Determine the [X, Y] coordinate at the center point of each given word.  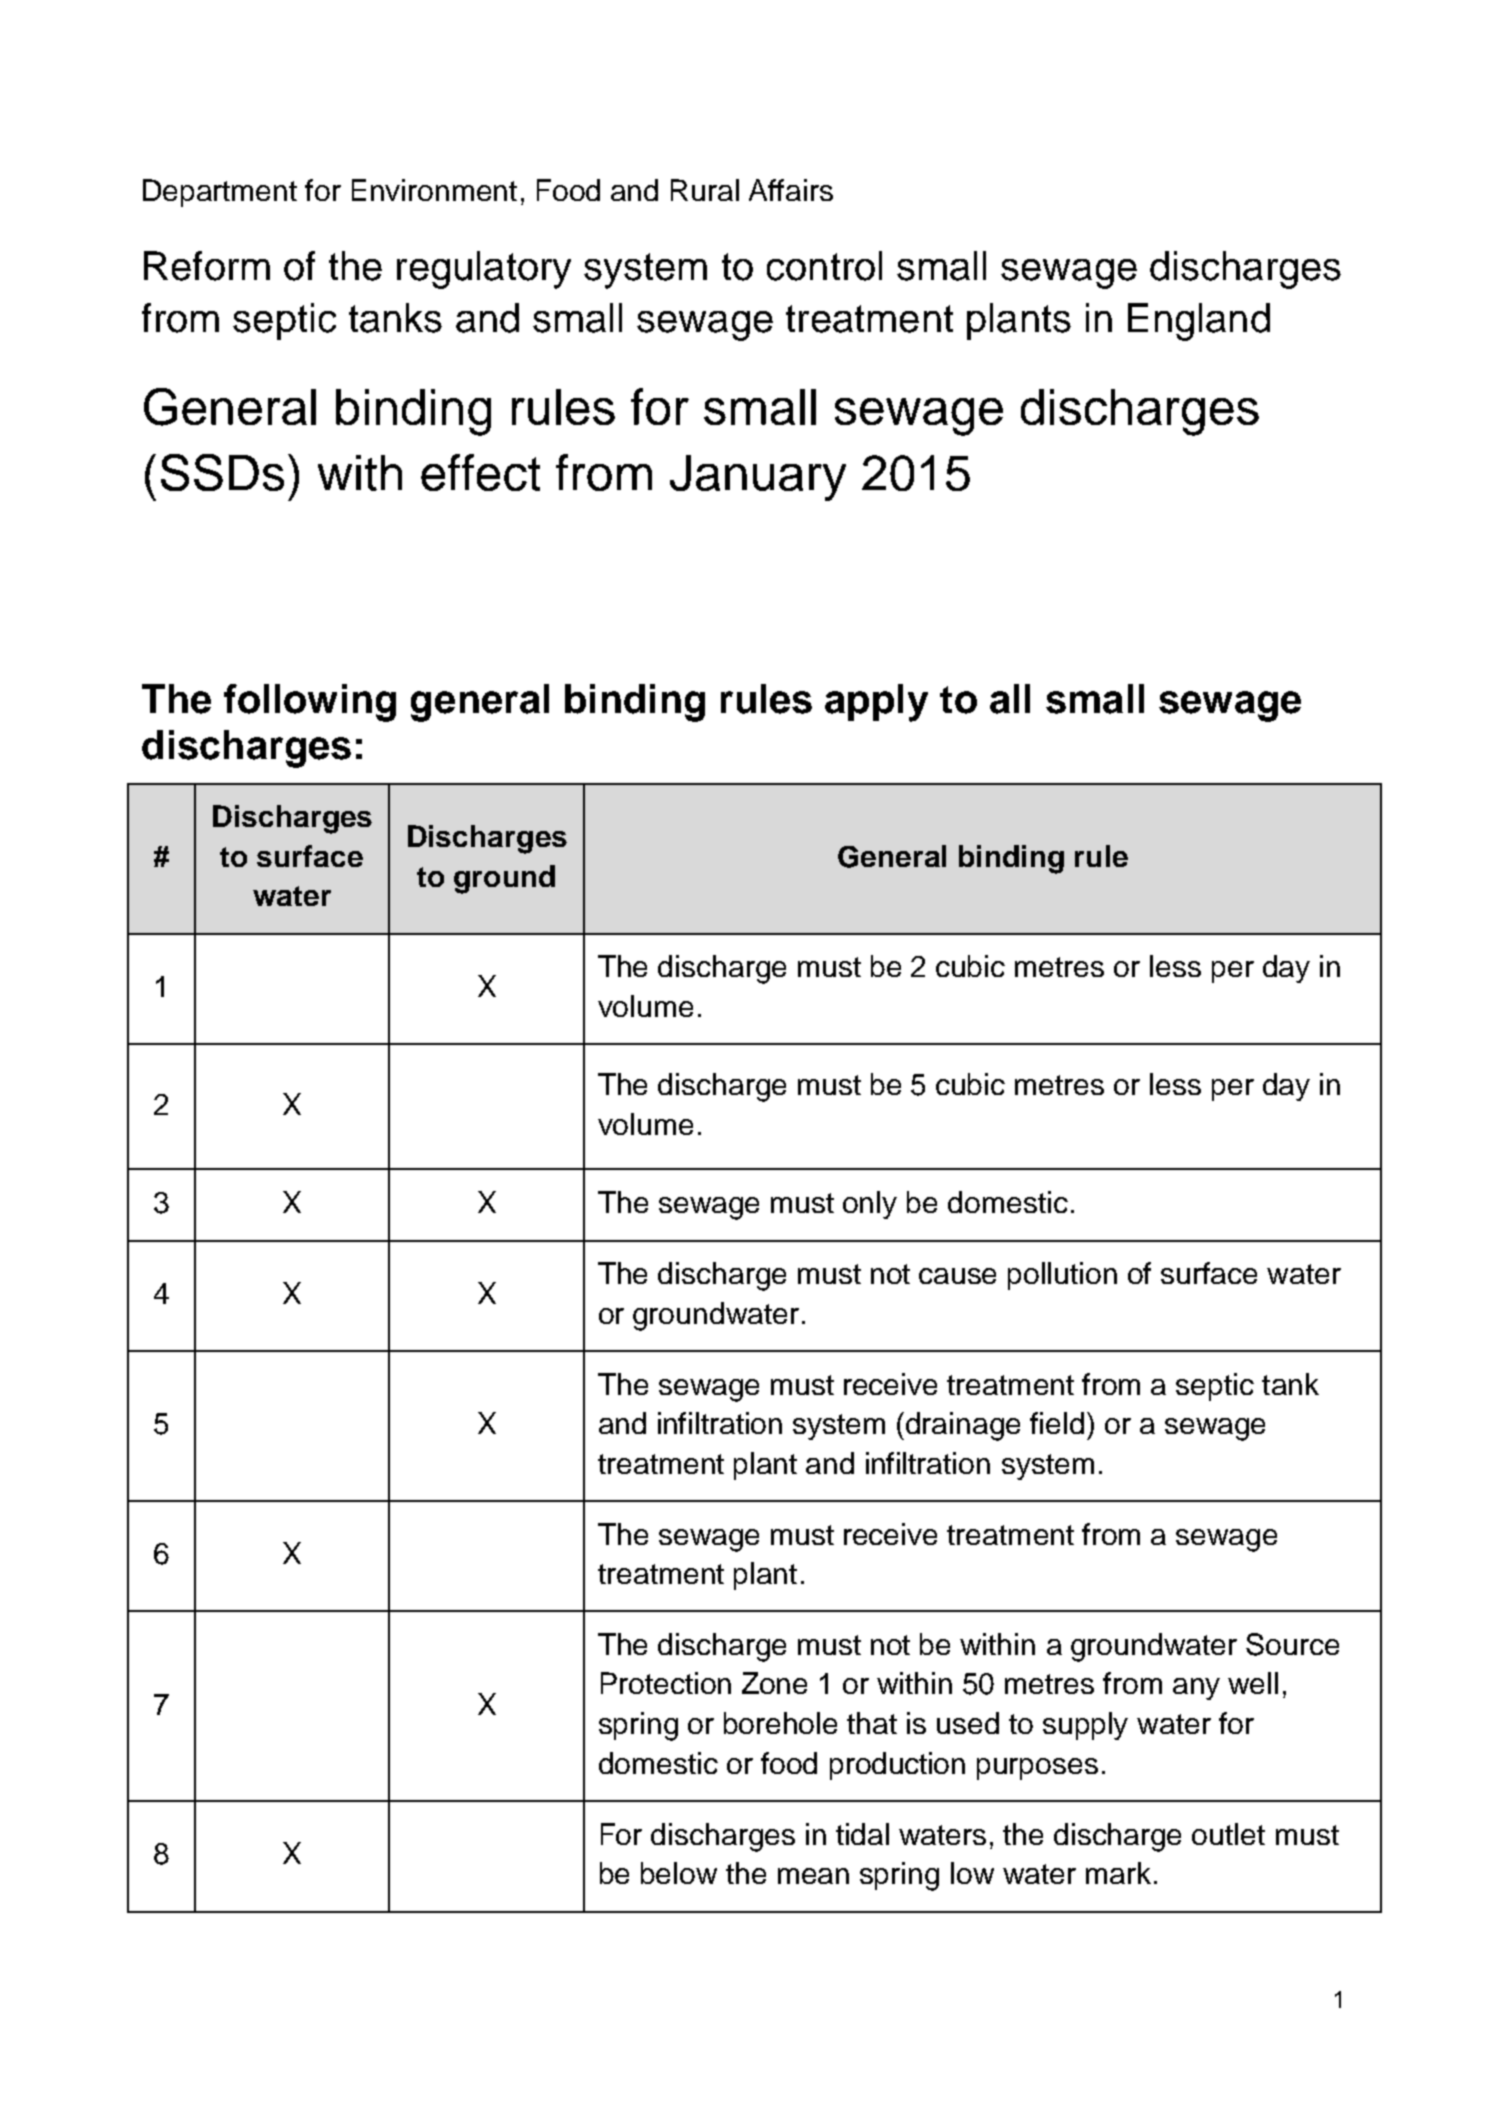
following [310, 703]
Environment [434, 190]
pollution [1062, 1276]
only [870, 1205]
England [1199, 322]
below [679, 1873]
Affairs [791, 190]
